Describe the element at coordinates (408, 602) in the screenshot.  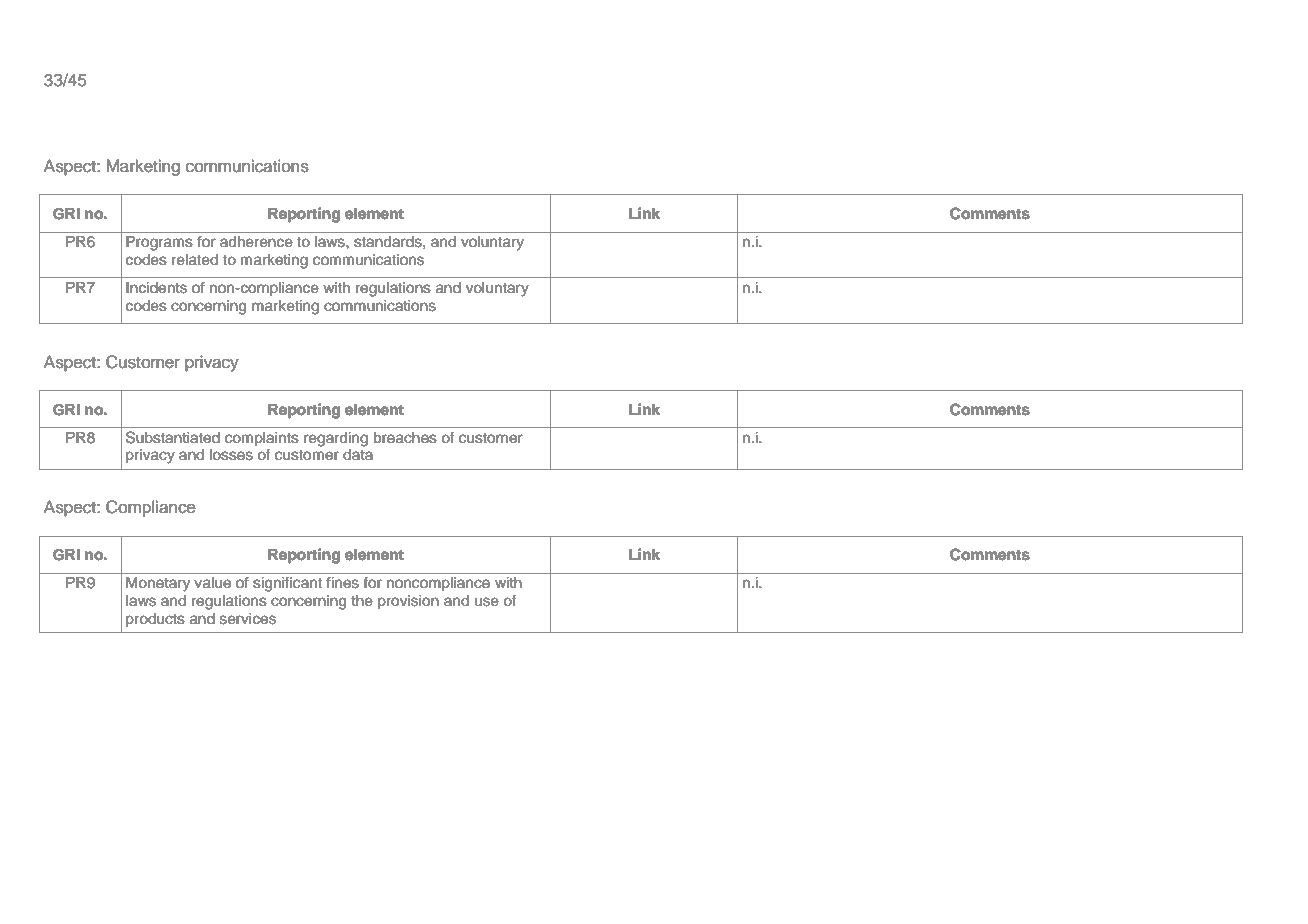
I see `provision` at that location.
